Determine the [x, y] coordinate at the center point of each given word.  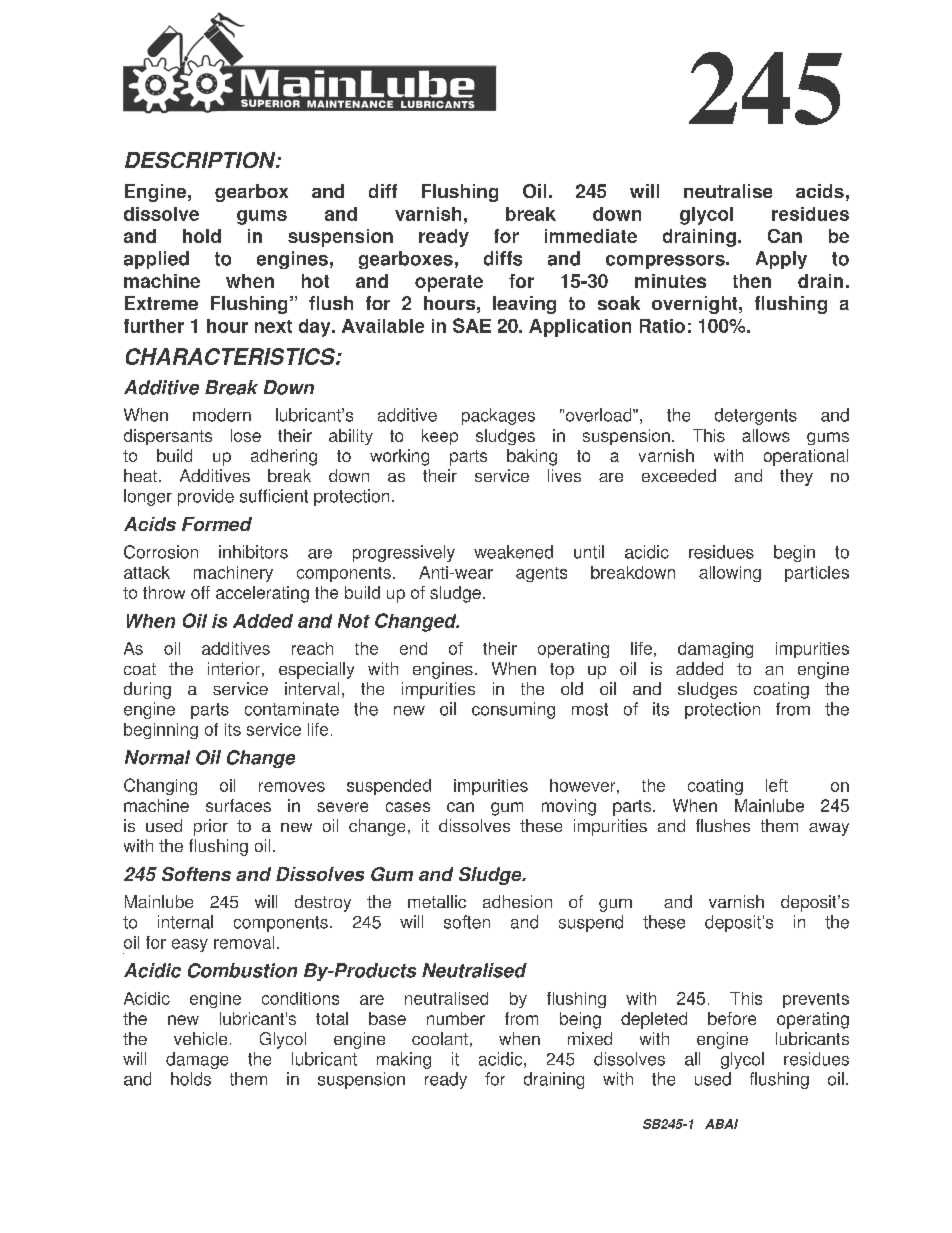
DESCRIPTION [201, 160]
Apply [781, 260]
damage [197, 1060]
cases [408, 807]
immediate [591, 236]
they [796, 477]
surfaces [238, 805]
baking [532, 457]
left [777, 785]
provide [206, 497]
